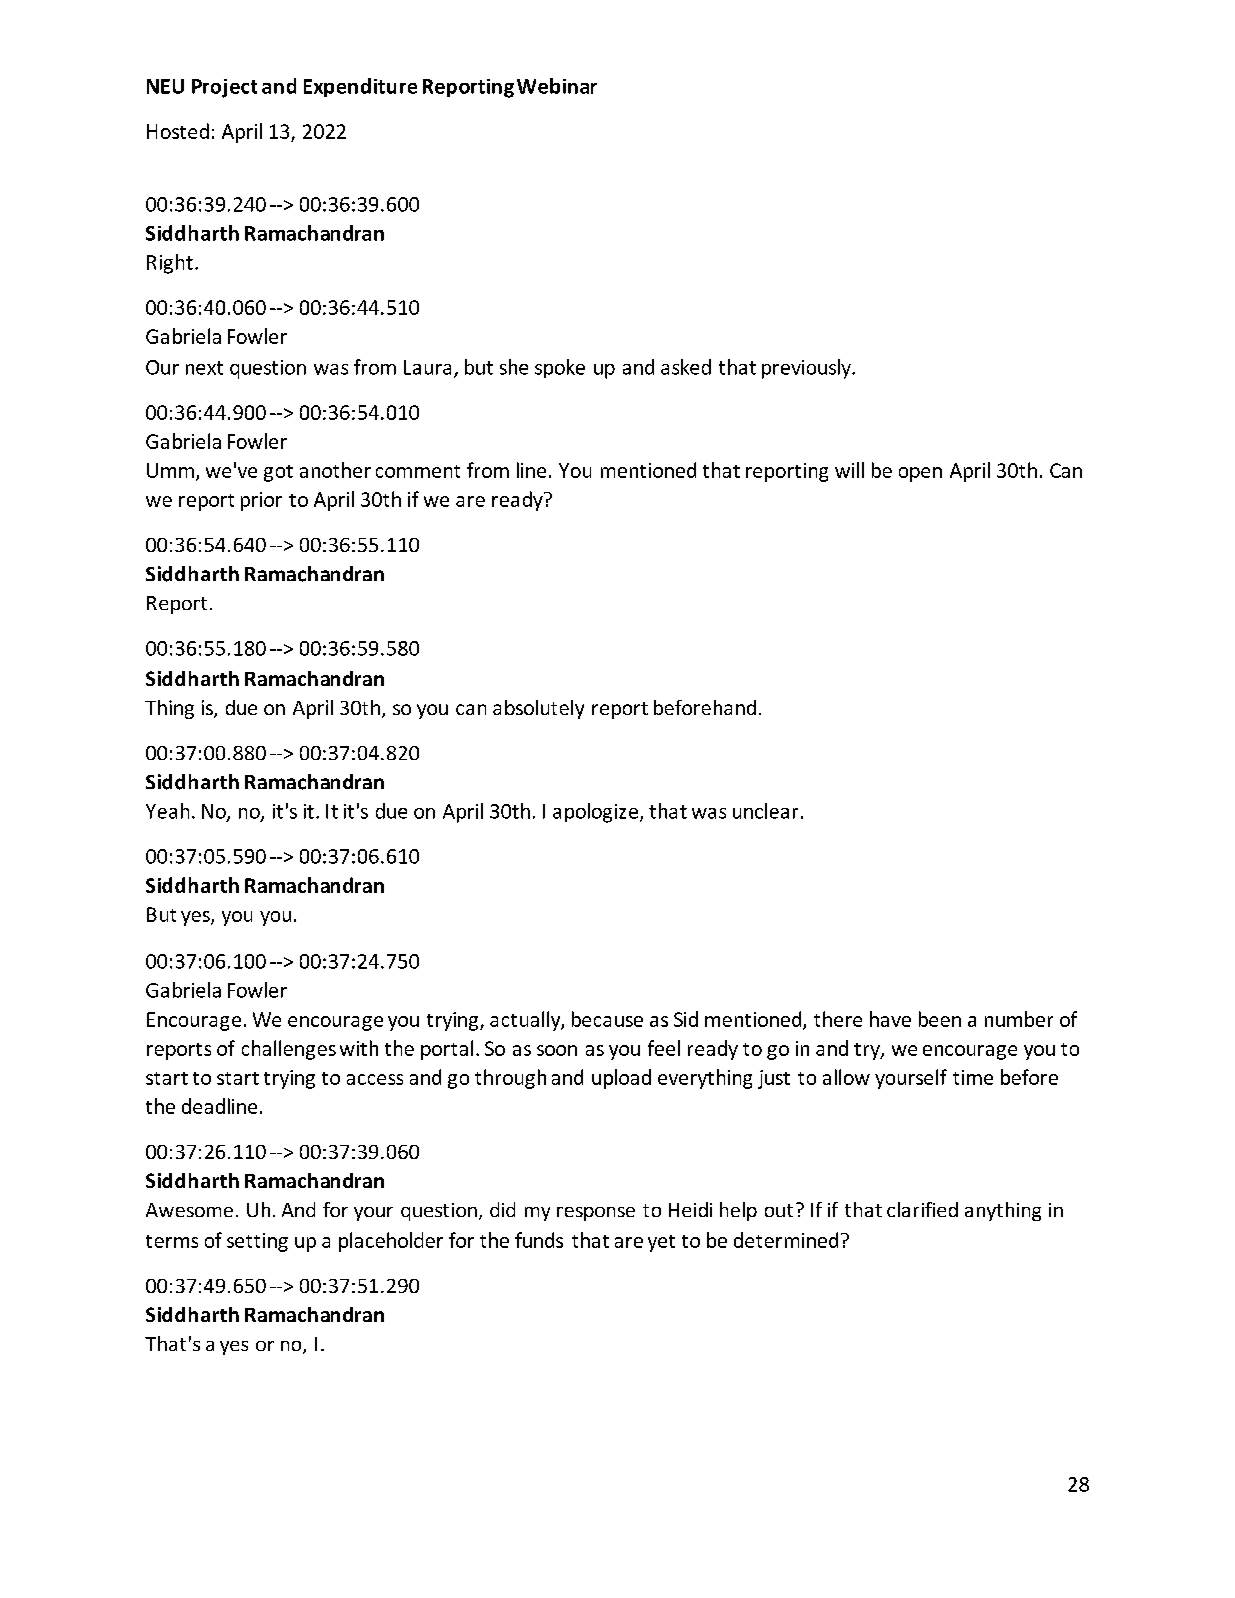 The height and width of the document is (1598, 1235). What do you see at coordinates (765, 811) in the document?
I see `unclear` at bounding box center [765, 811].
